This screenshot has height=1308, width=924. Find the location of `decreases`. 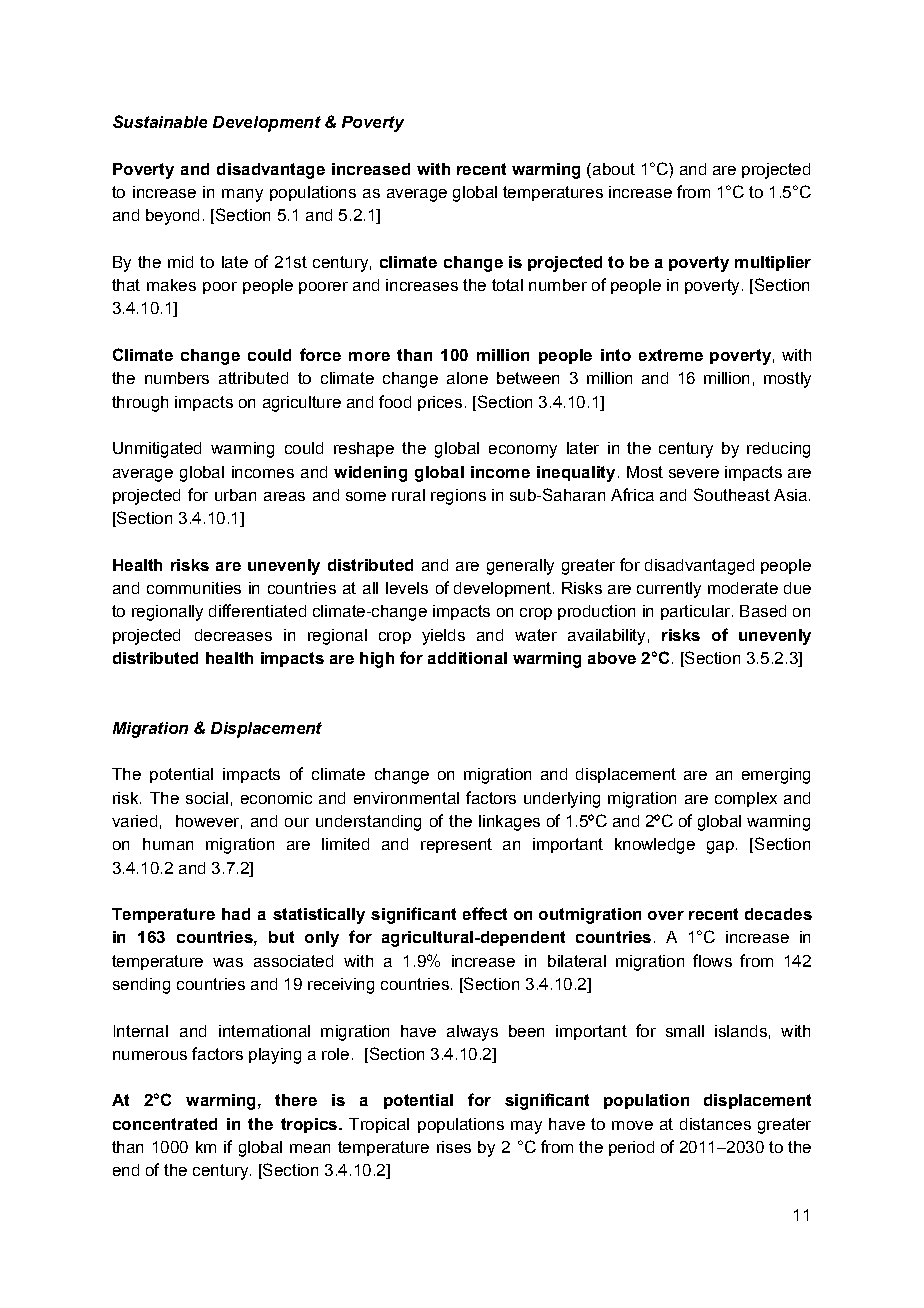

decreases is located at coordinates (233, 635).
